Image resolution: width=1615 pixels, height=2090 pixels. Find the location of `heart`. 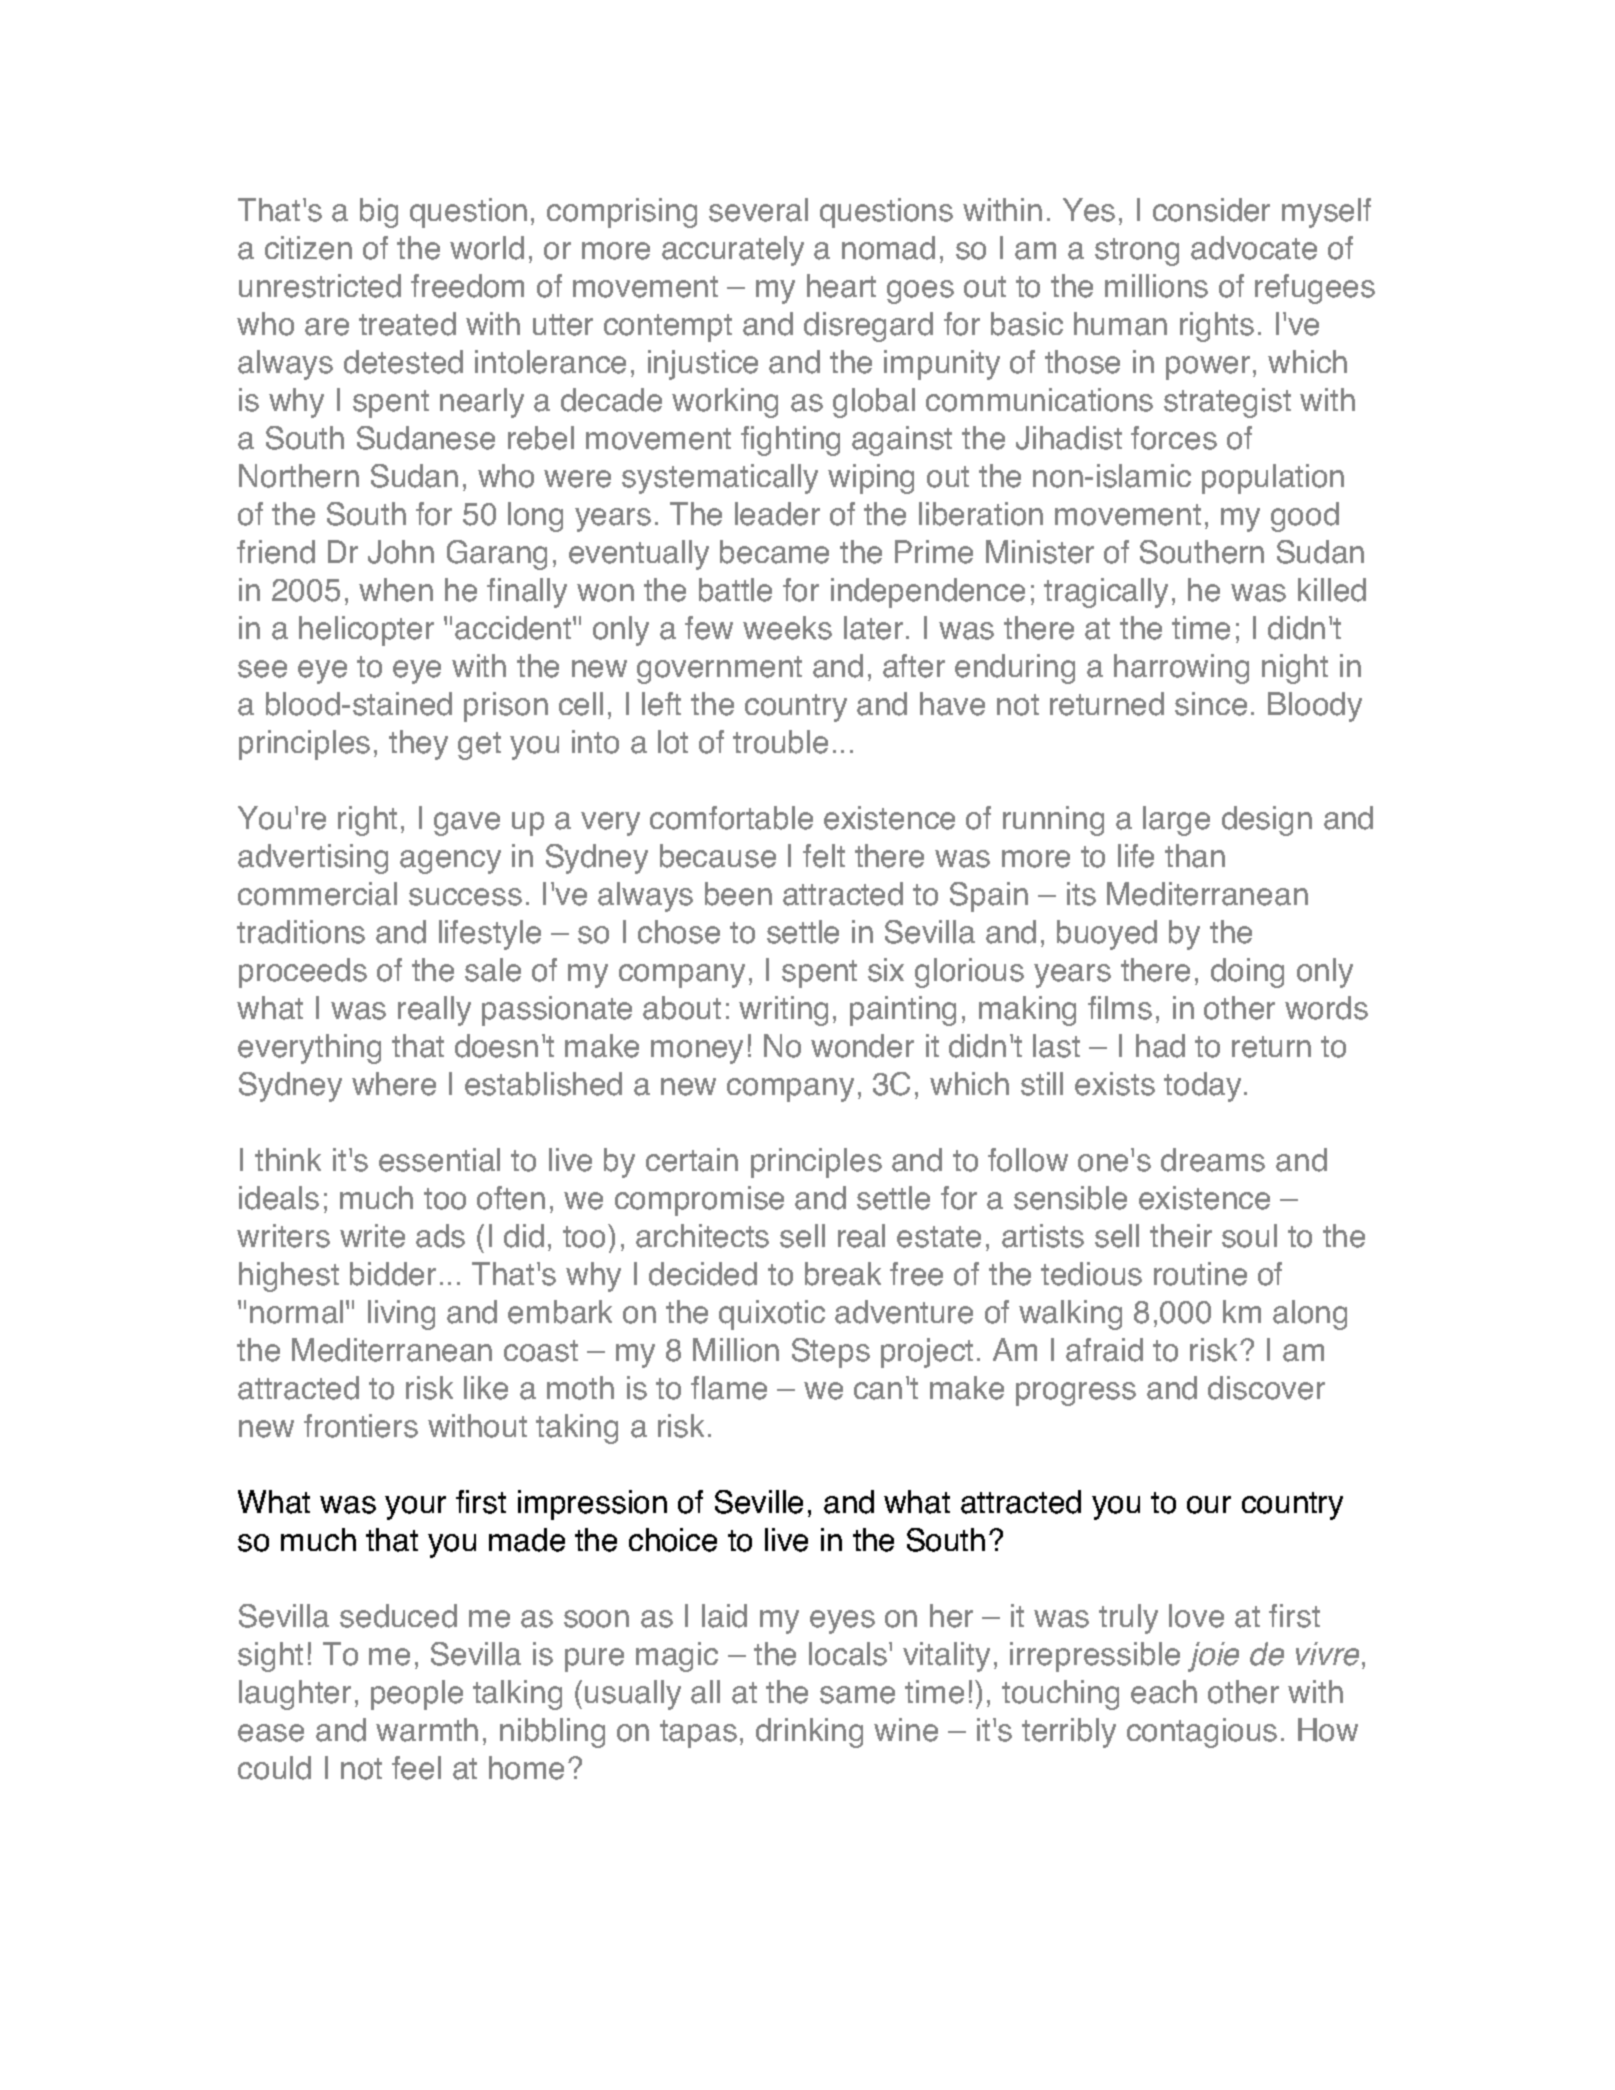

heart is located at coordinates (841, 286).
